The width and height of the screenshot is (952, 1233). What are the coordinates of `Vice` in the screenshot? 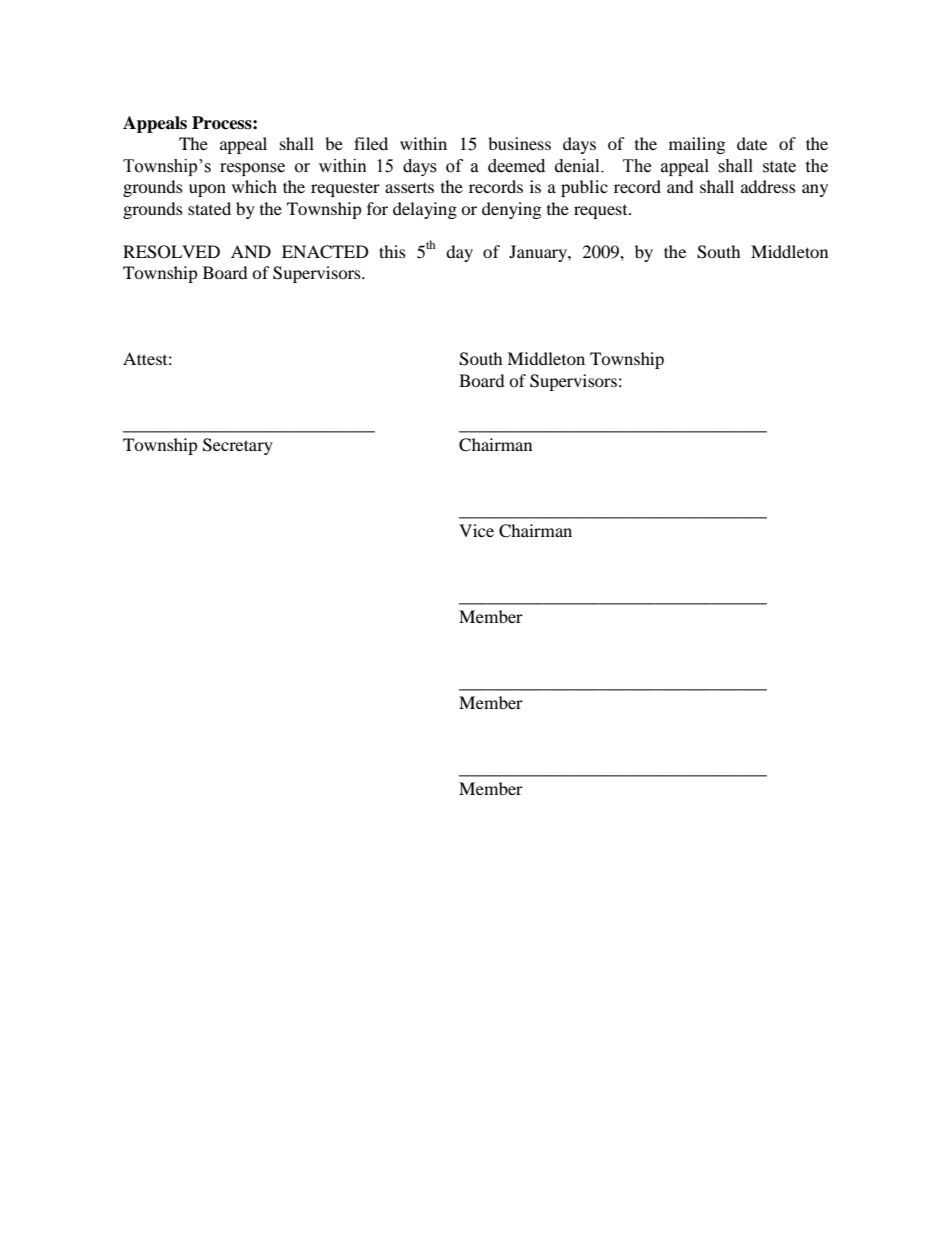 It's located at (476, 530).
